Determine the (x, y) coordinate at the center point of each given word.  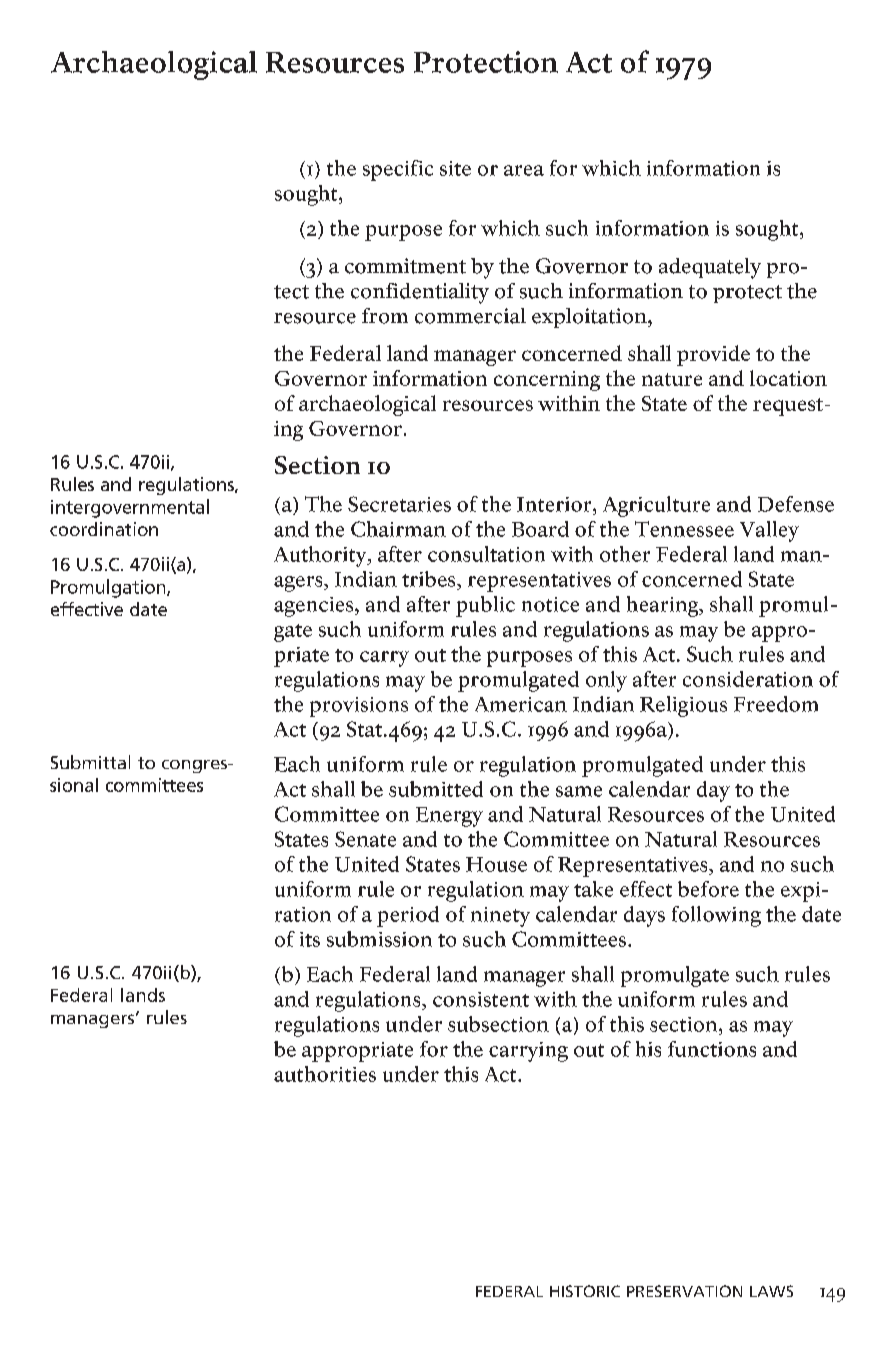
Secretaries (399, 504)
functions (712, 1049)
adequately (710, 268)
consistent (481, 999)
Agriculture (656, 506)
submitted (436, 789)
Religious (683, 706)
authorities (325, 1074)
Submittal (90, 762)
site (455, 168)
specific (398, 170)
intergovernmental (130, 508)
